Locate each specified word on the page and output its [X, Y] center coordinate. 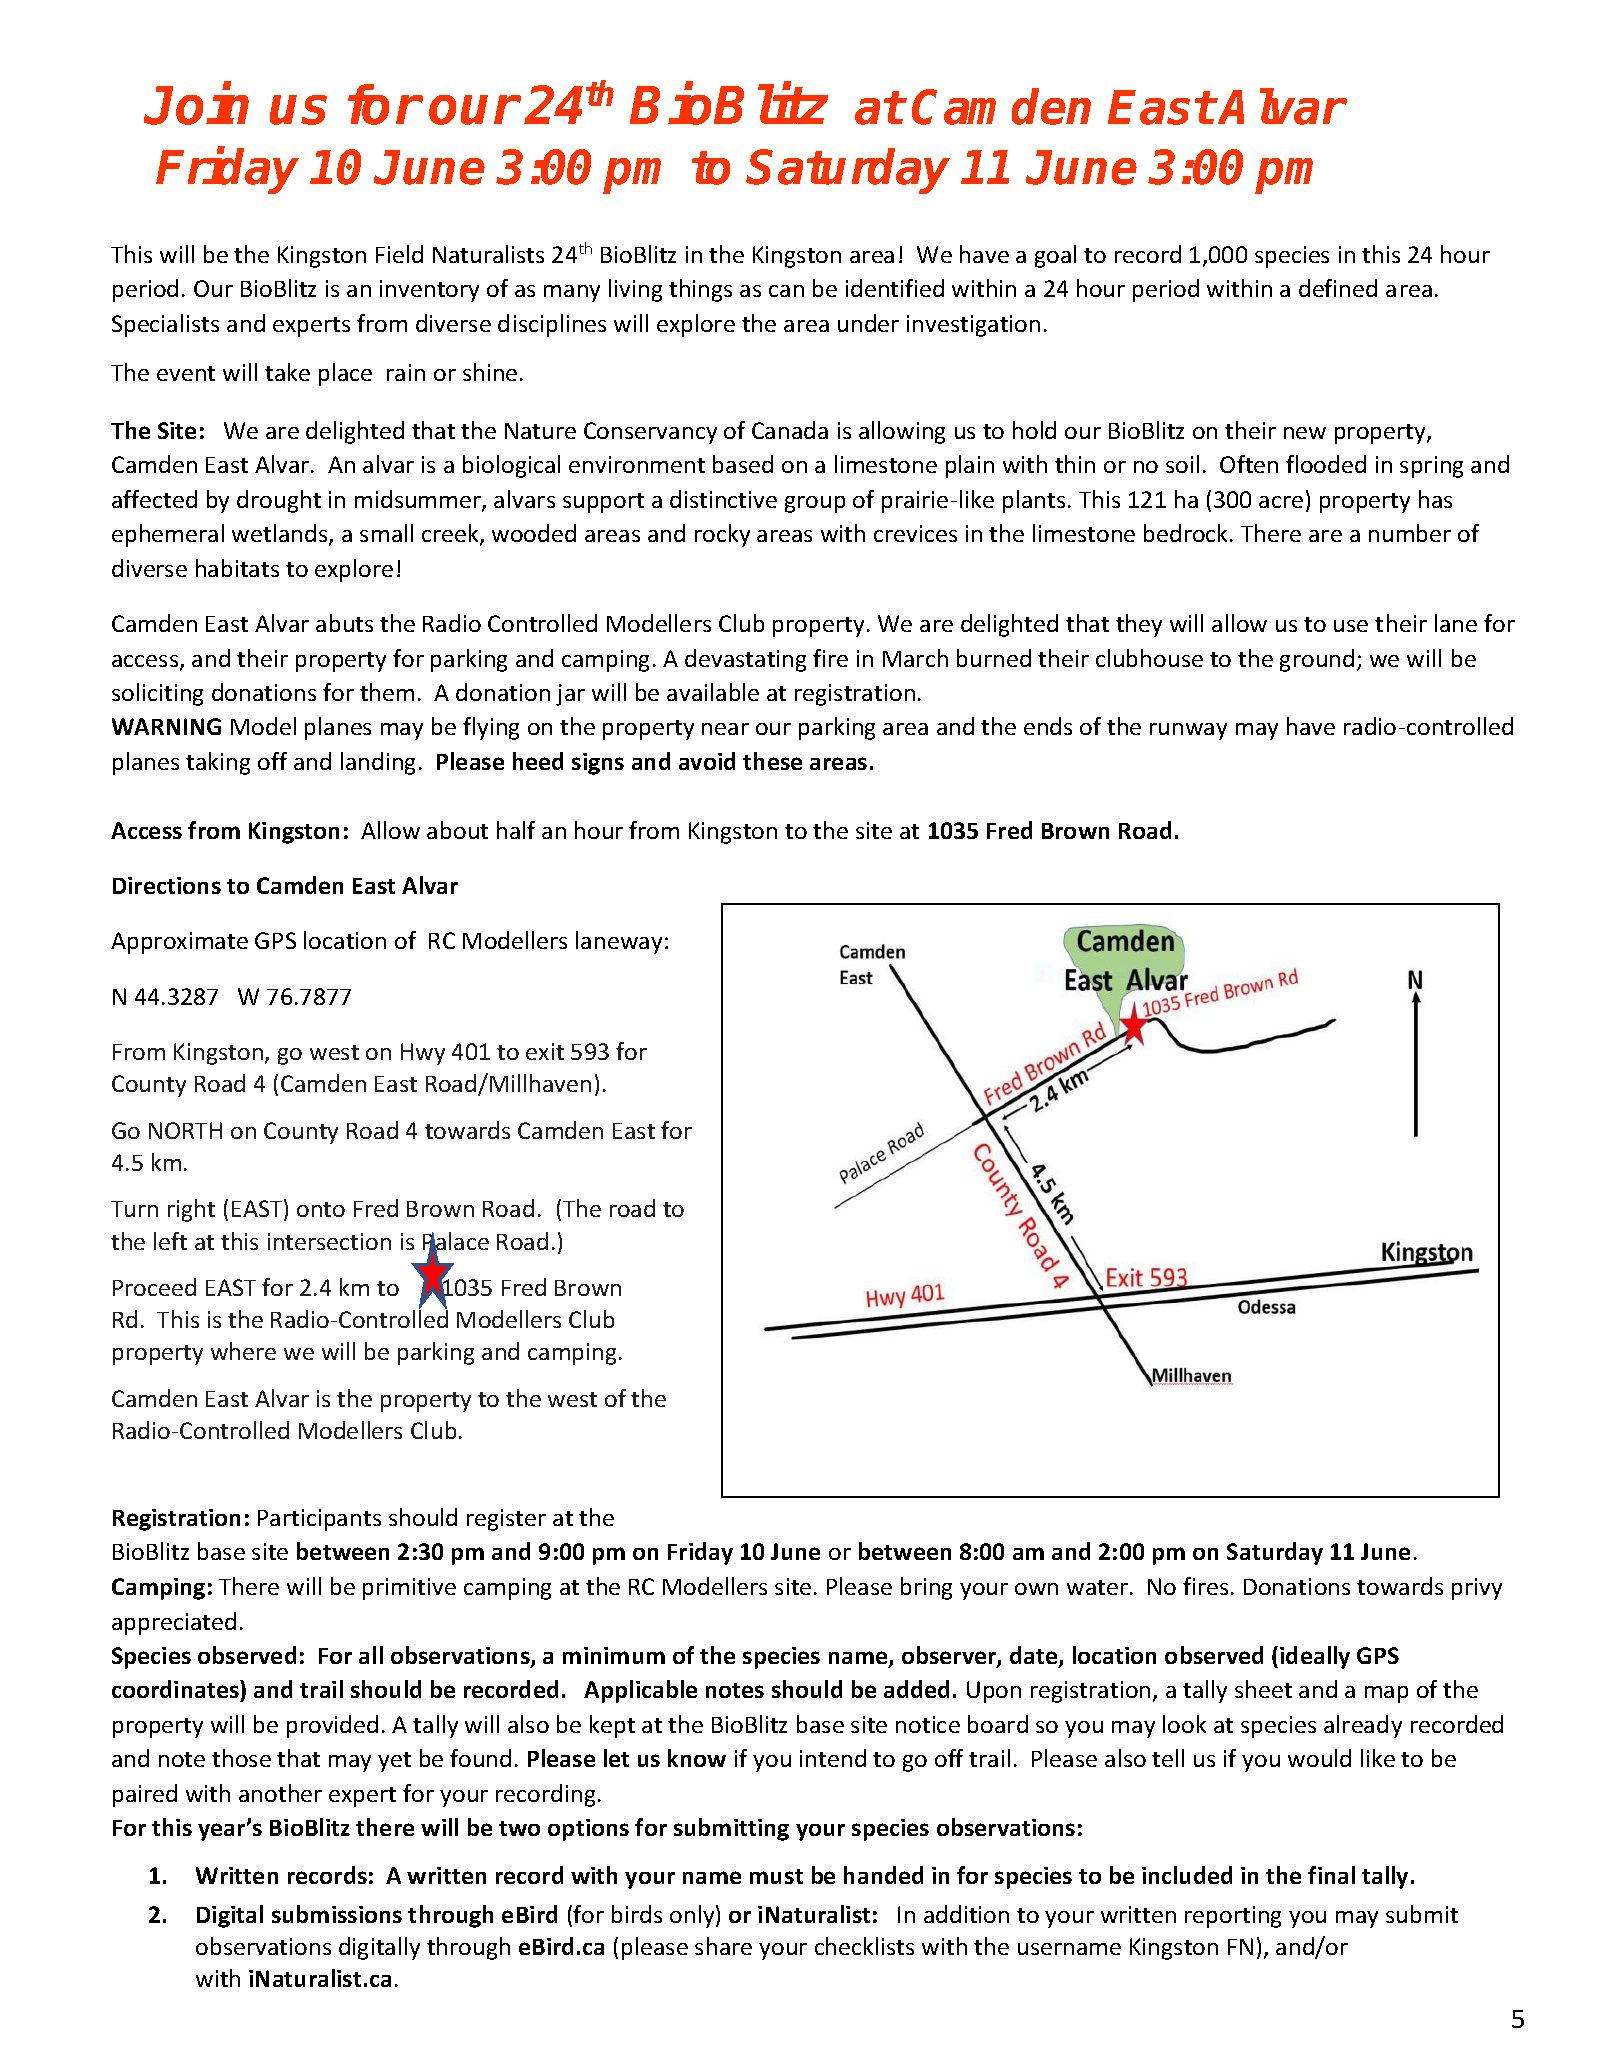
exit [545, 1051]
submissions [337, 1914]
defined [1338, 288]
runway [1188, 731]
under [868, 323]
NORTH [185, 1130]
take [287, 372]
